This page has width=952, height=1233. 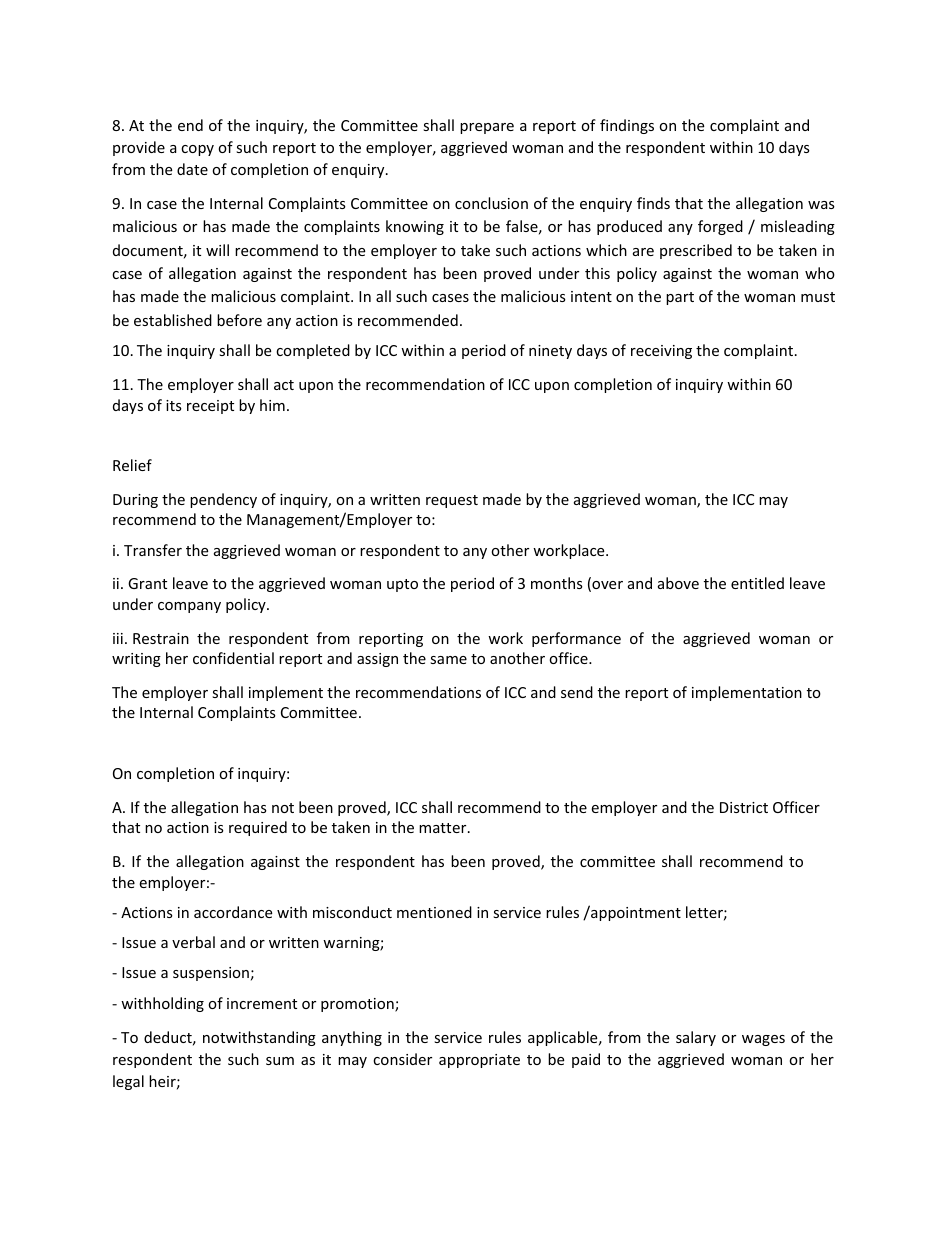 I want to click on copy, so click(x=197, y=150).
